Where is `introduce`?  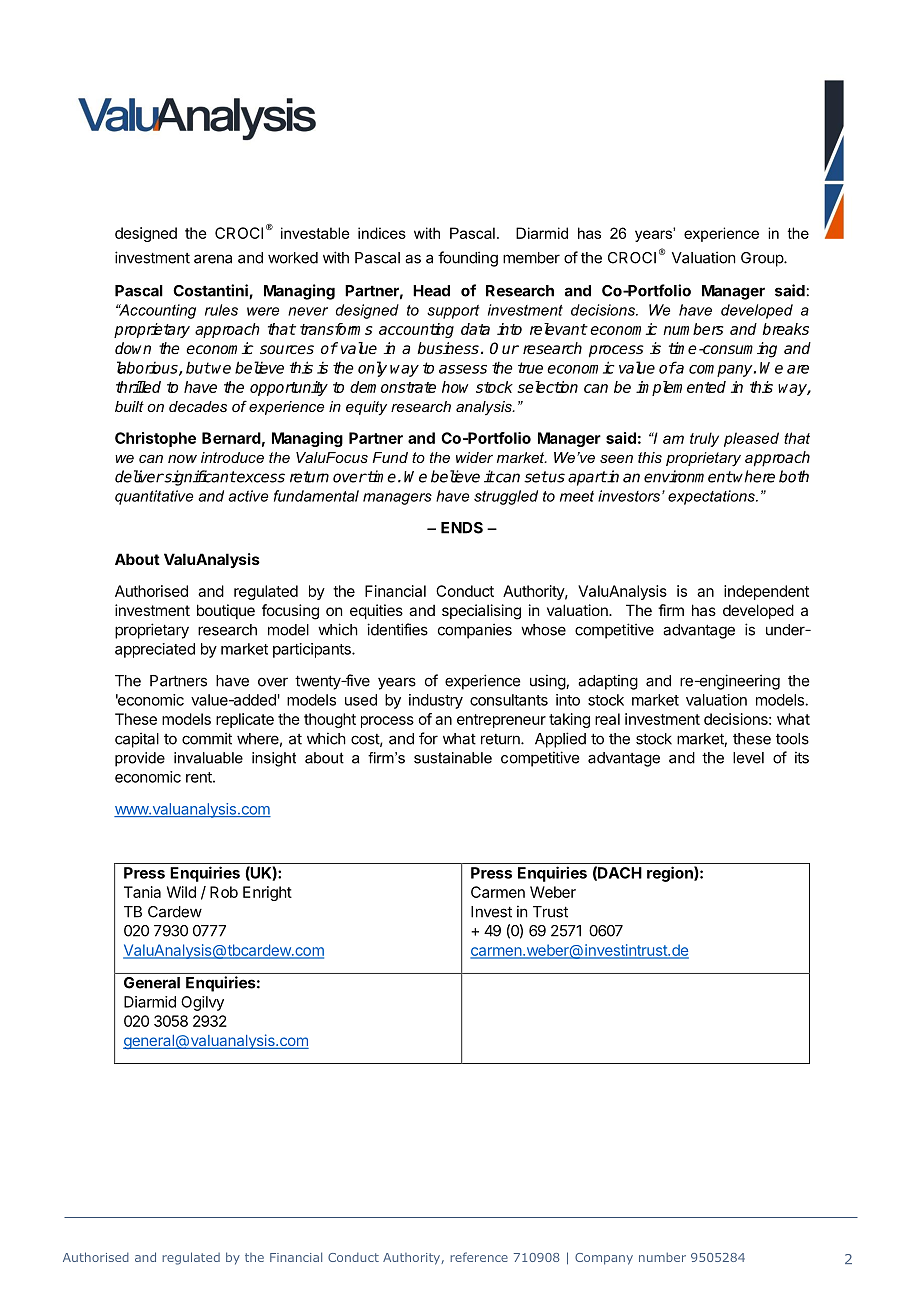
introduce is located at coordinates (232, 457).
